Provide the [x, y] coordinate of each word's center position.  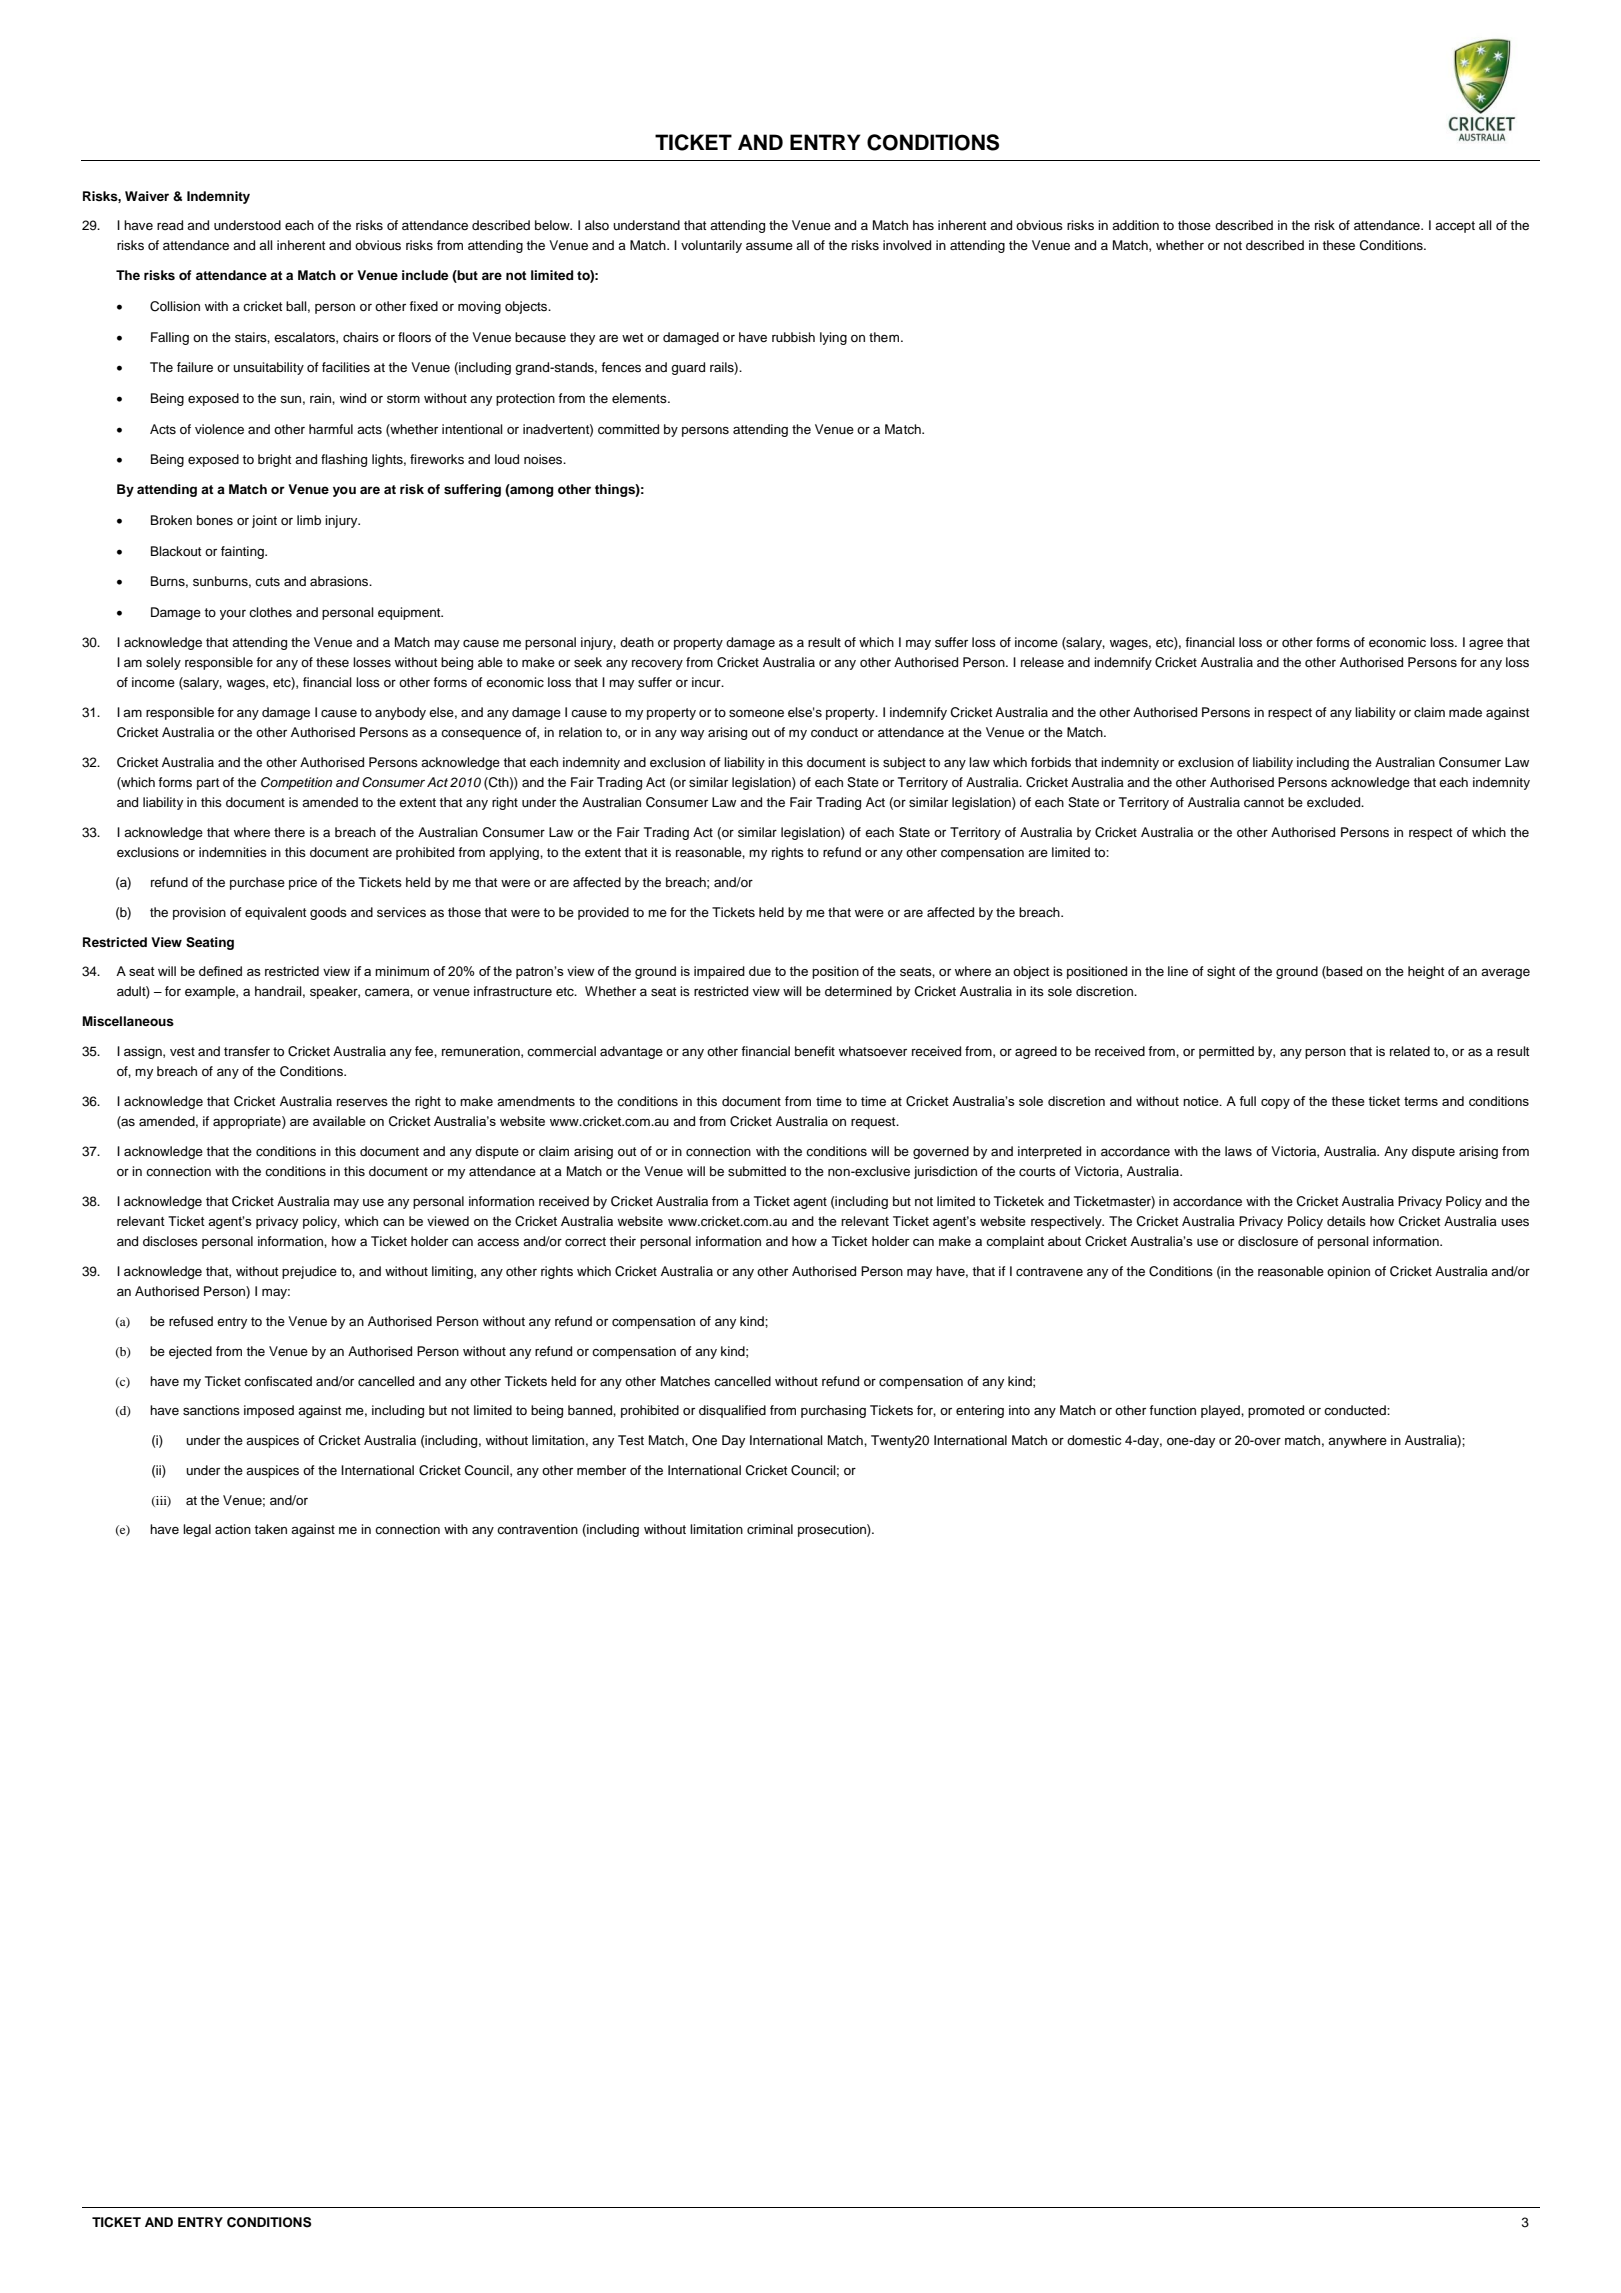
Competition [296, 783]
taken [270, 1529]
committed [628, 429]
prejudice [309, 1272]
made [1465, 712]
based [1343, 972]
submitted [757, 1171]
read [170, 225]
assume [769, 246]
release [1042, 662]
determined [858, 991]
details [1346, 1221]
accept [1455, 227]
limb [309, 520]
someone [756, 713]
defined [220, 971]
